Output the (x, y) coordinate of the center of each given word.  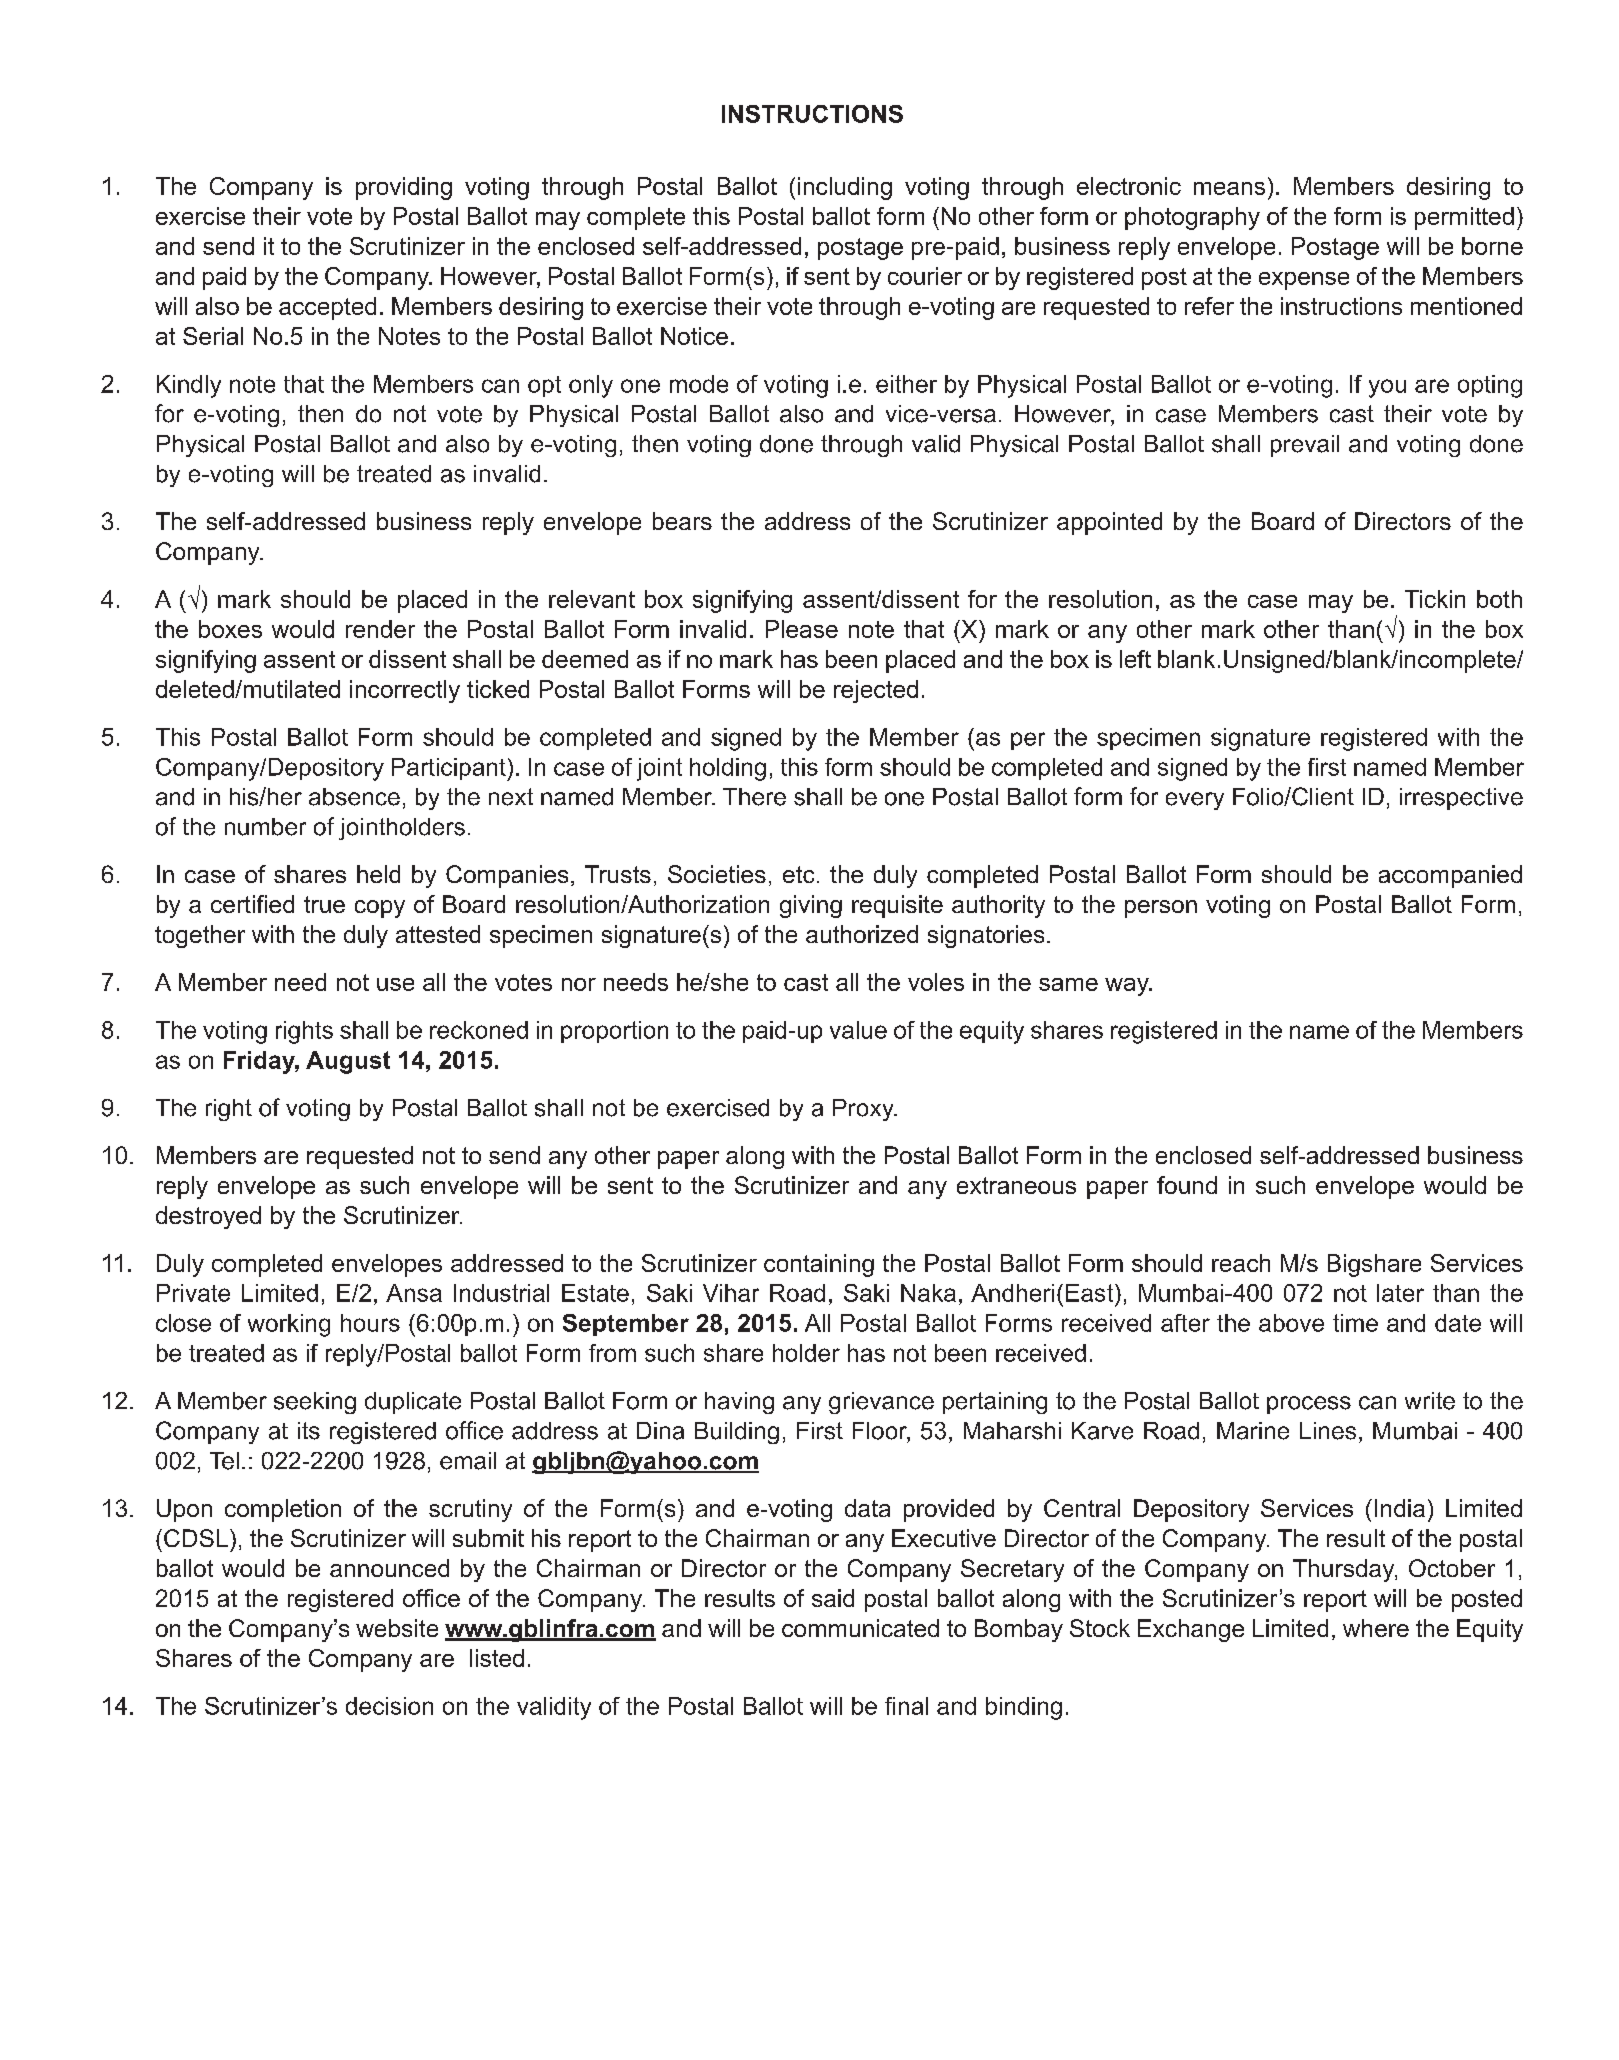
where (1376, 1628)
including (845, 188)
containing (819, 1265)
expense (1304, 281)
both (1499, 599)
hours (370, 1323)
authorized (862, 934)
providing (404, 188)
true (324, 904)
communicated (860, 1628)
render (380, 629)
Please (802, 629)
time (1355, 1323)
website (397, 1628)
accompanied (1450, 876)
